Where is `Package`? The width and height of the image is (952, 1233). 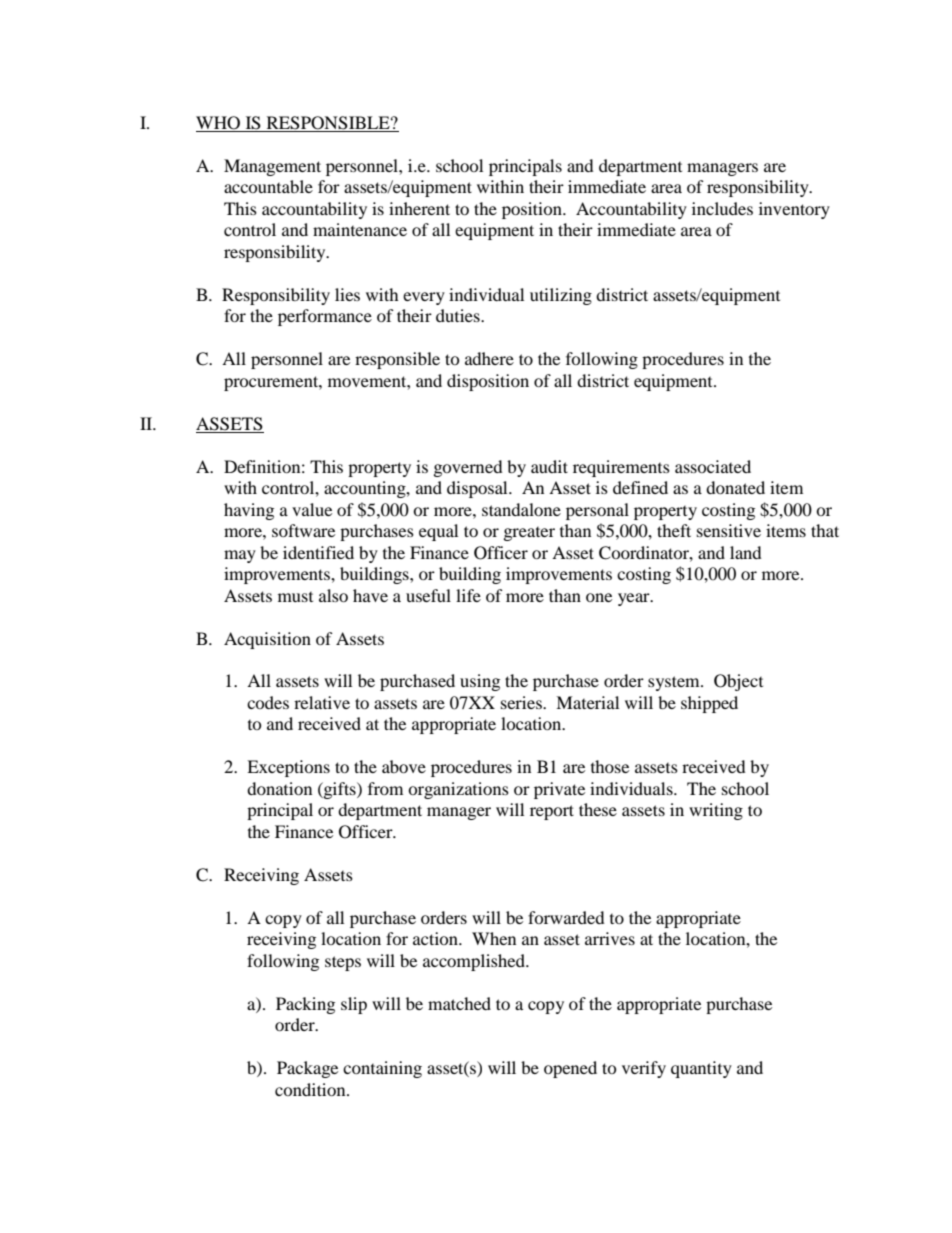
Package is located at coordinates (307, 1069).
